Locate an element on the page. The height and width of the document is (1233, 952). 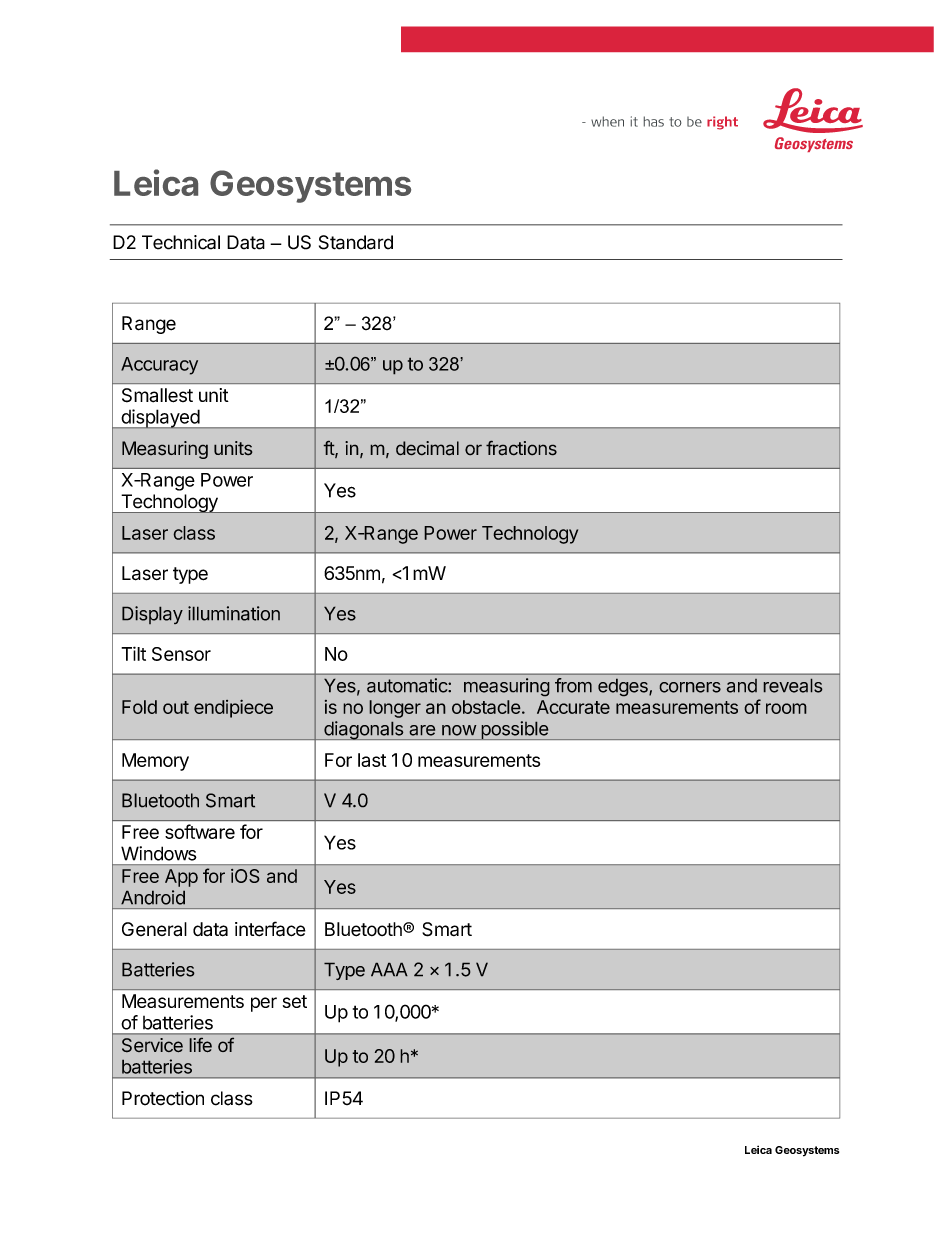
fractions is located at coordinates (521, 448).
